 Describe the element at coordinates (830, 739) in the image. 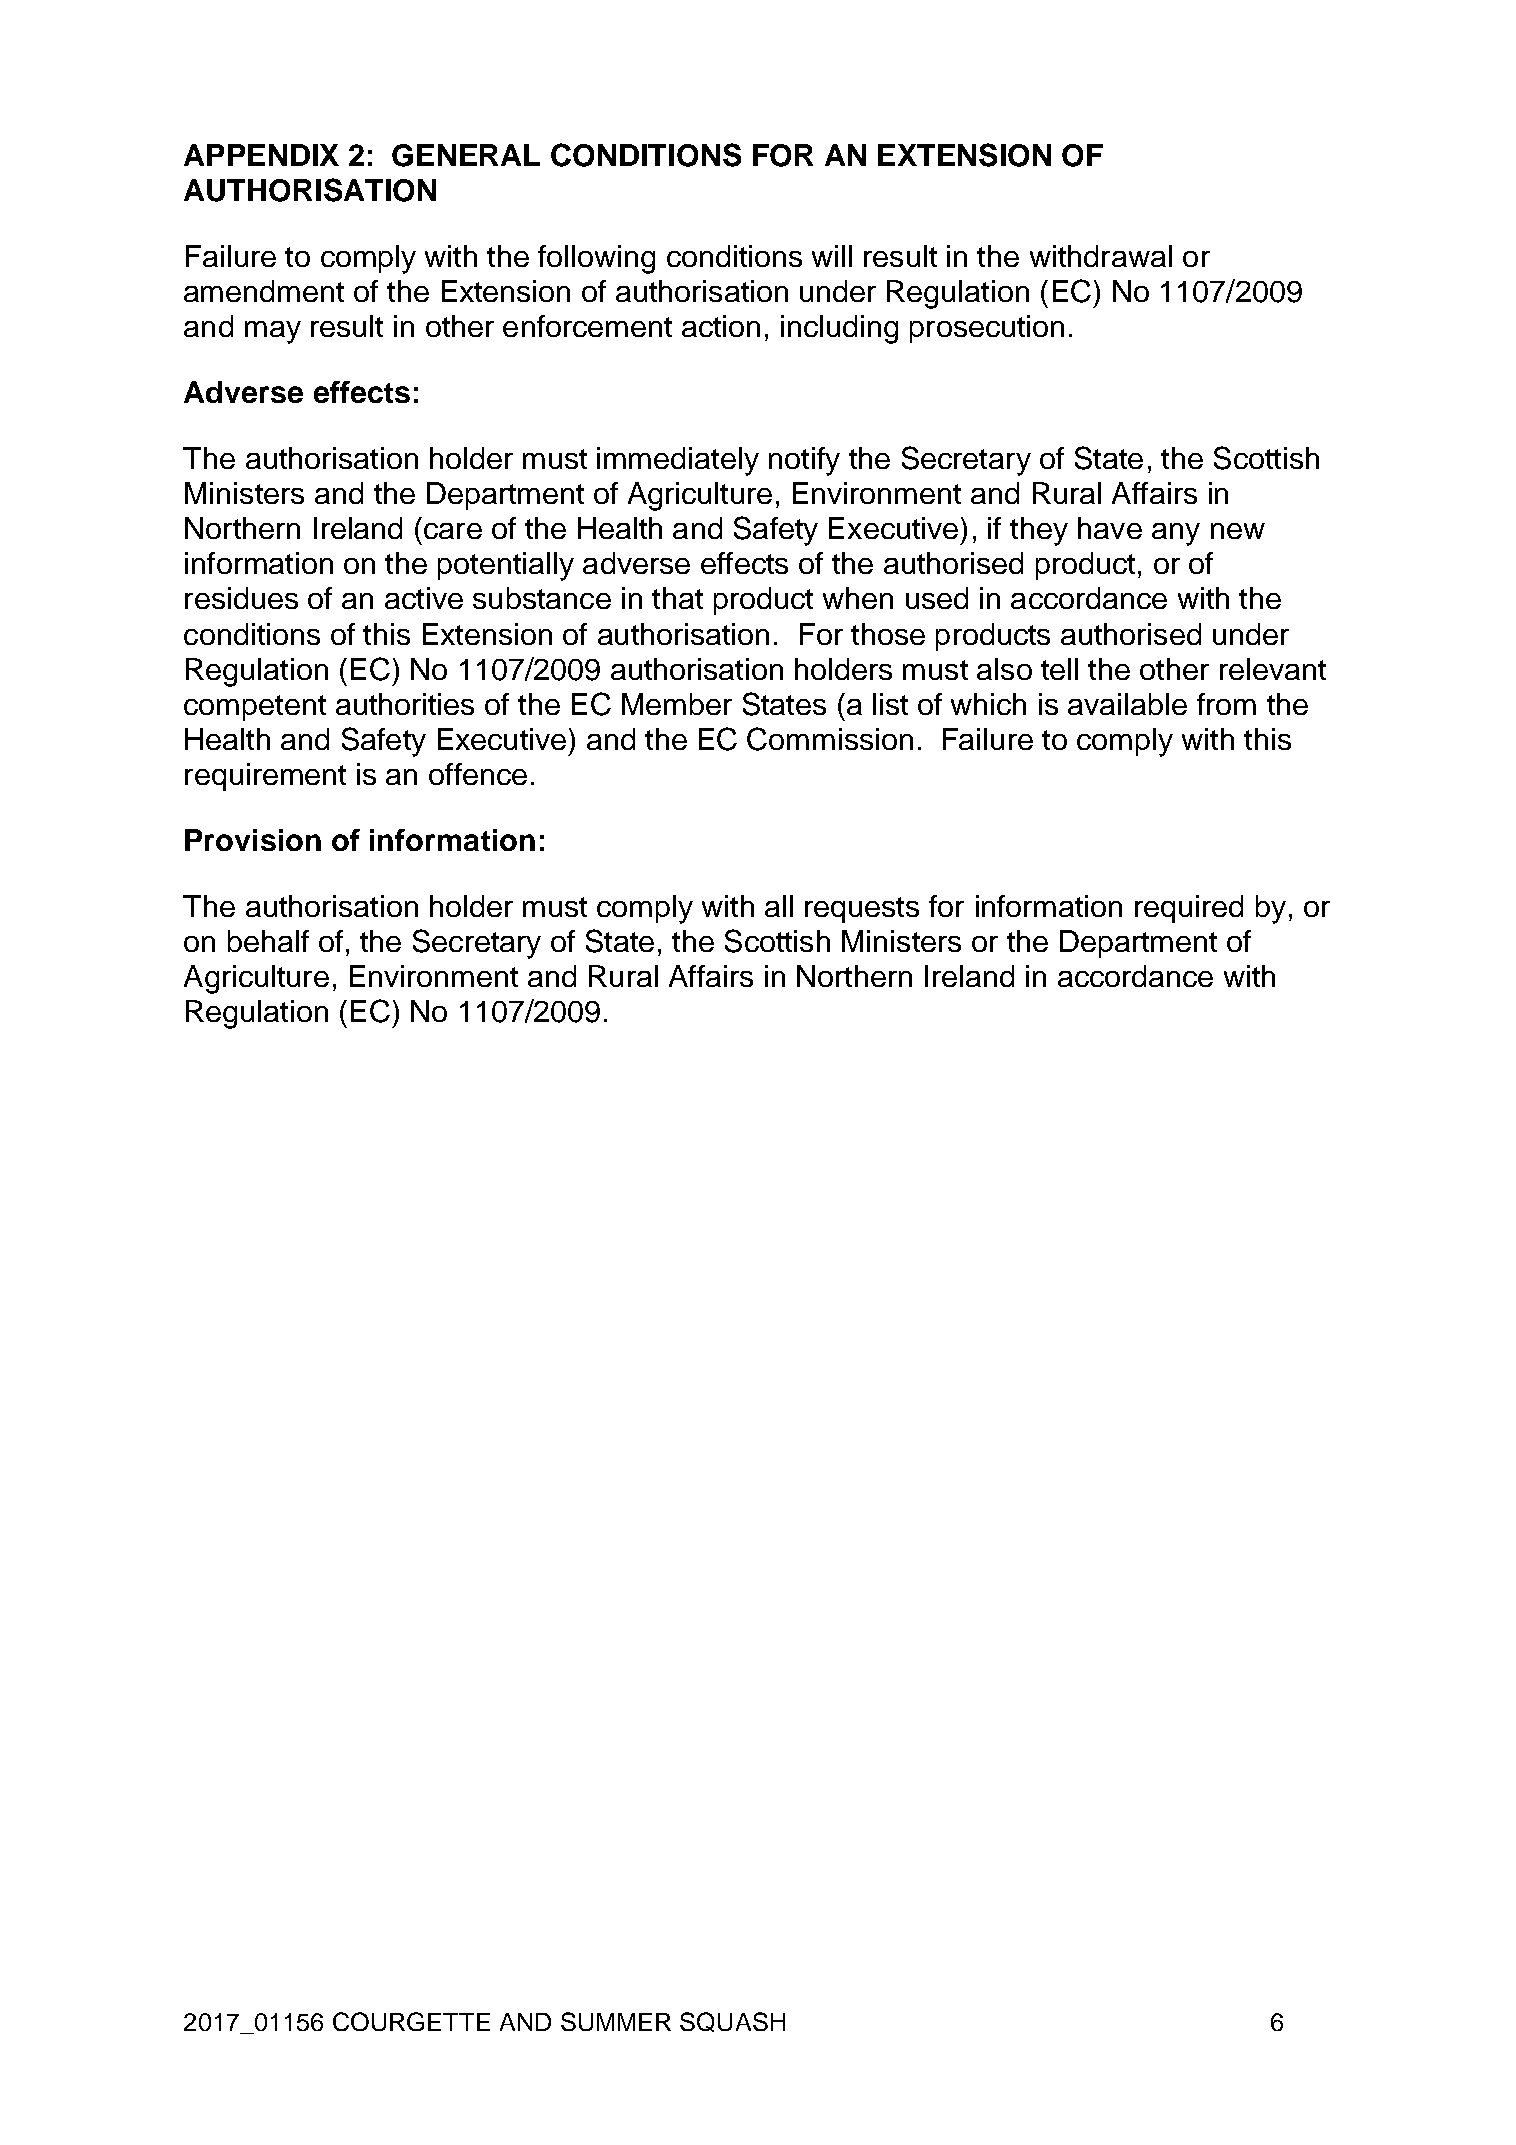

I see `Commission` at that location.
